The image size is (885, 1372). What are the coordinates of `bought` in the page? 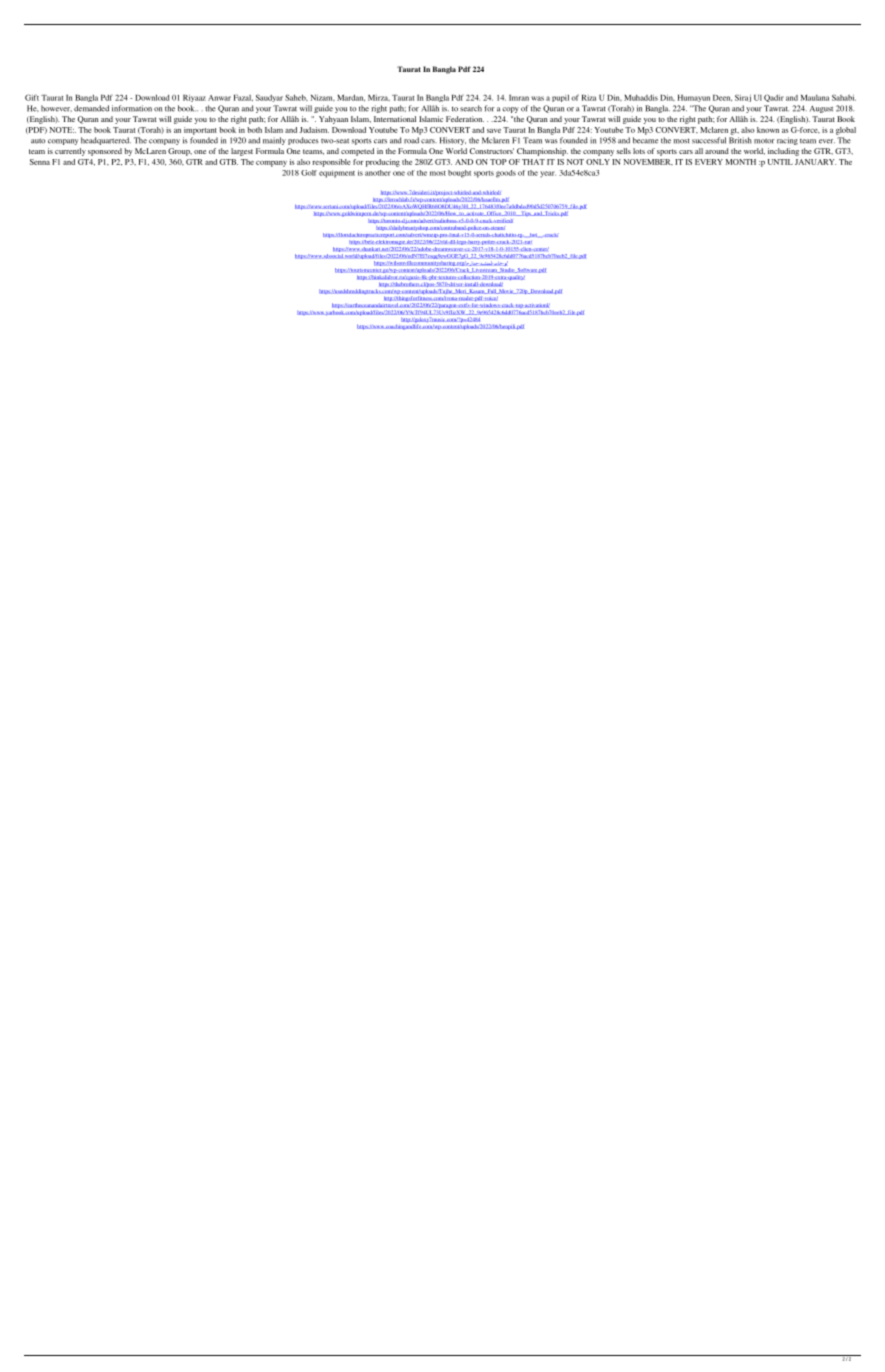 It's located at (459, 174).
